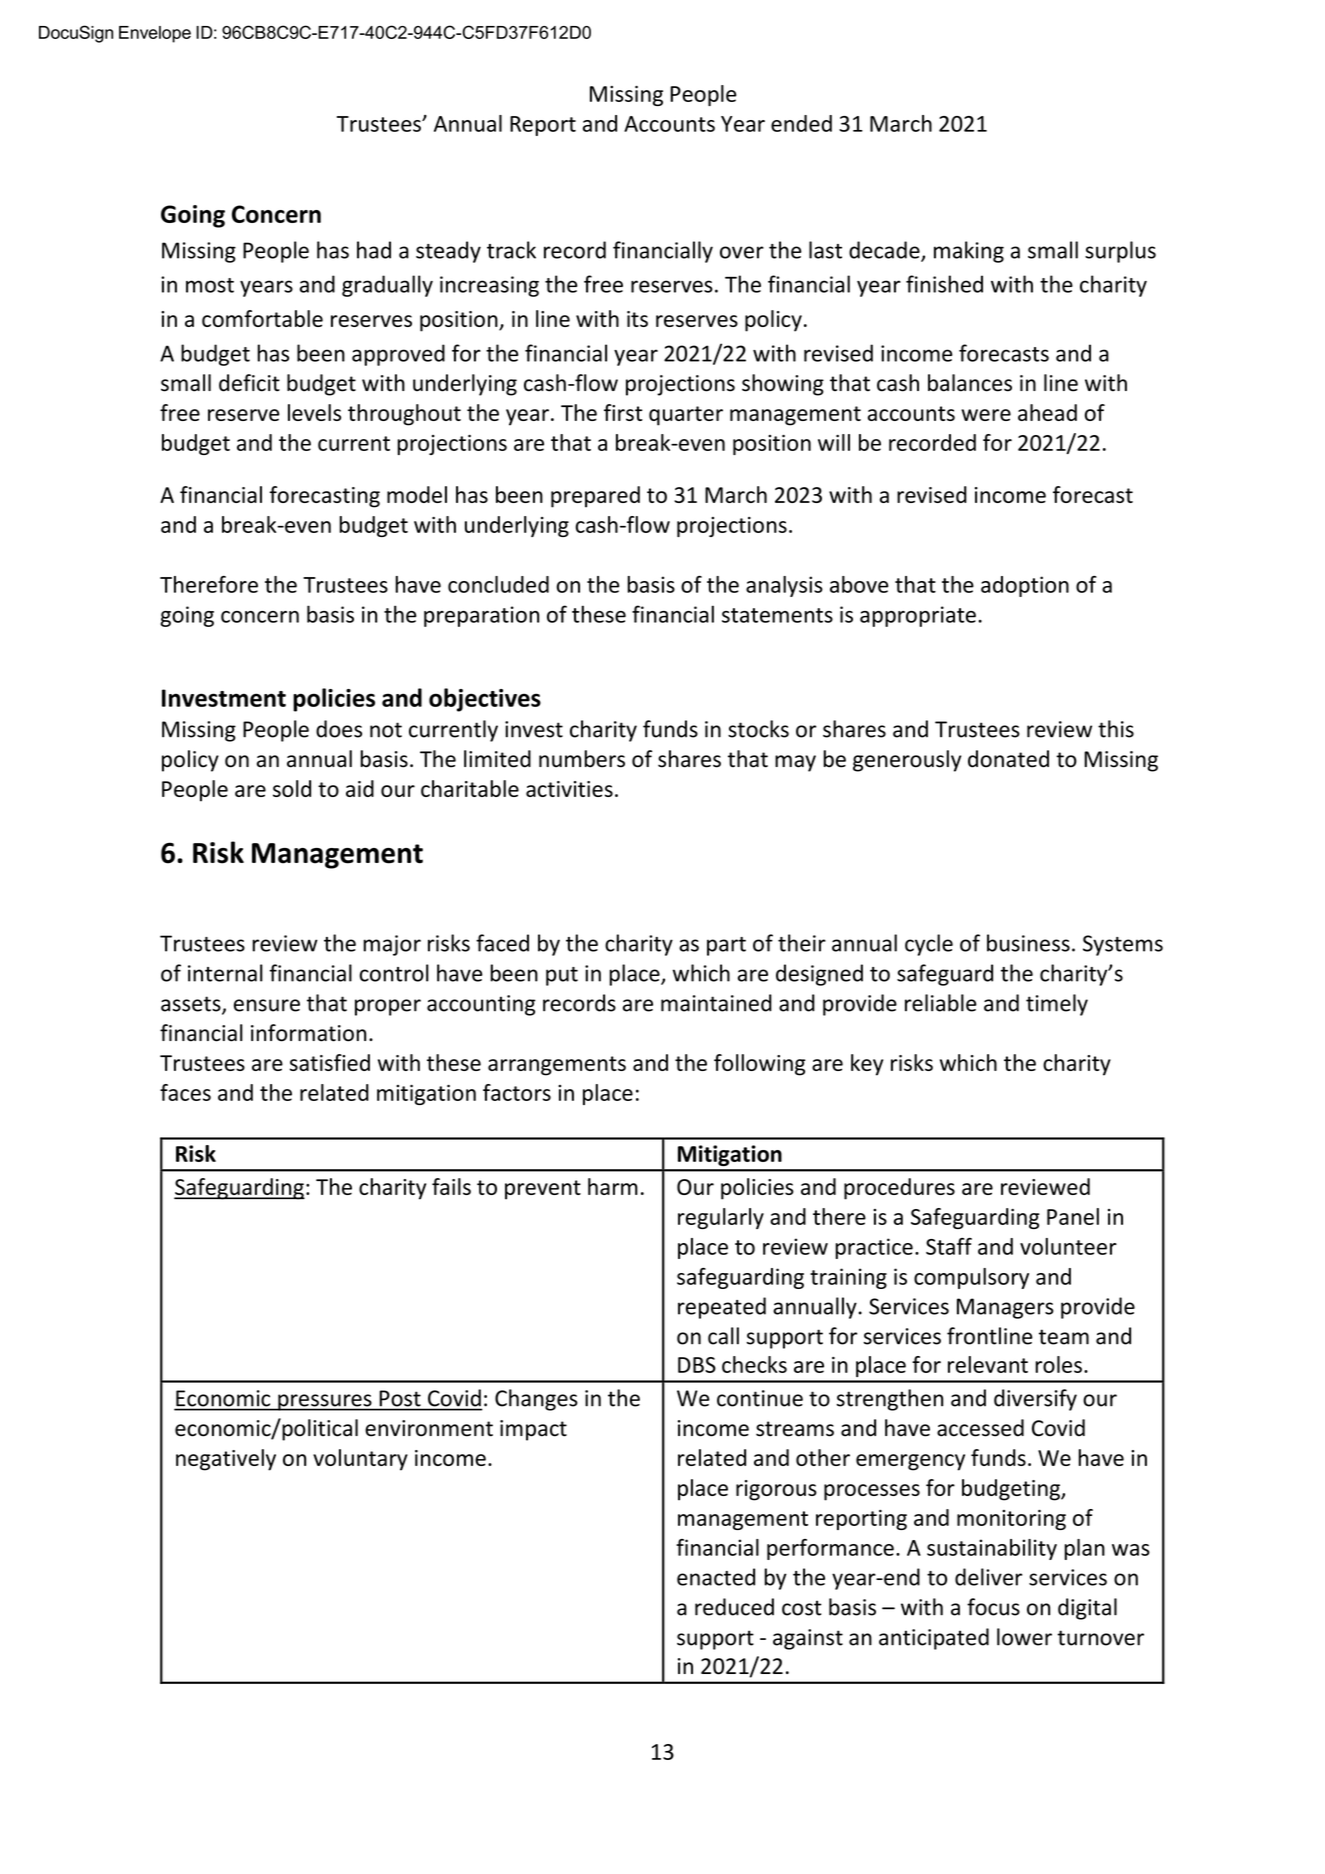  Describe the element at coordinates (1028, 943) in the screenshot. I see `business` at that location.
